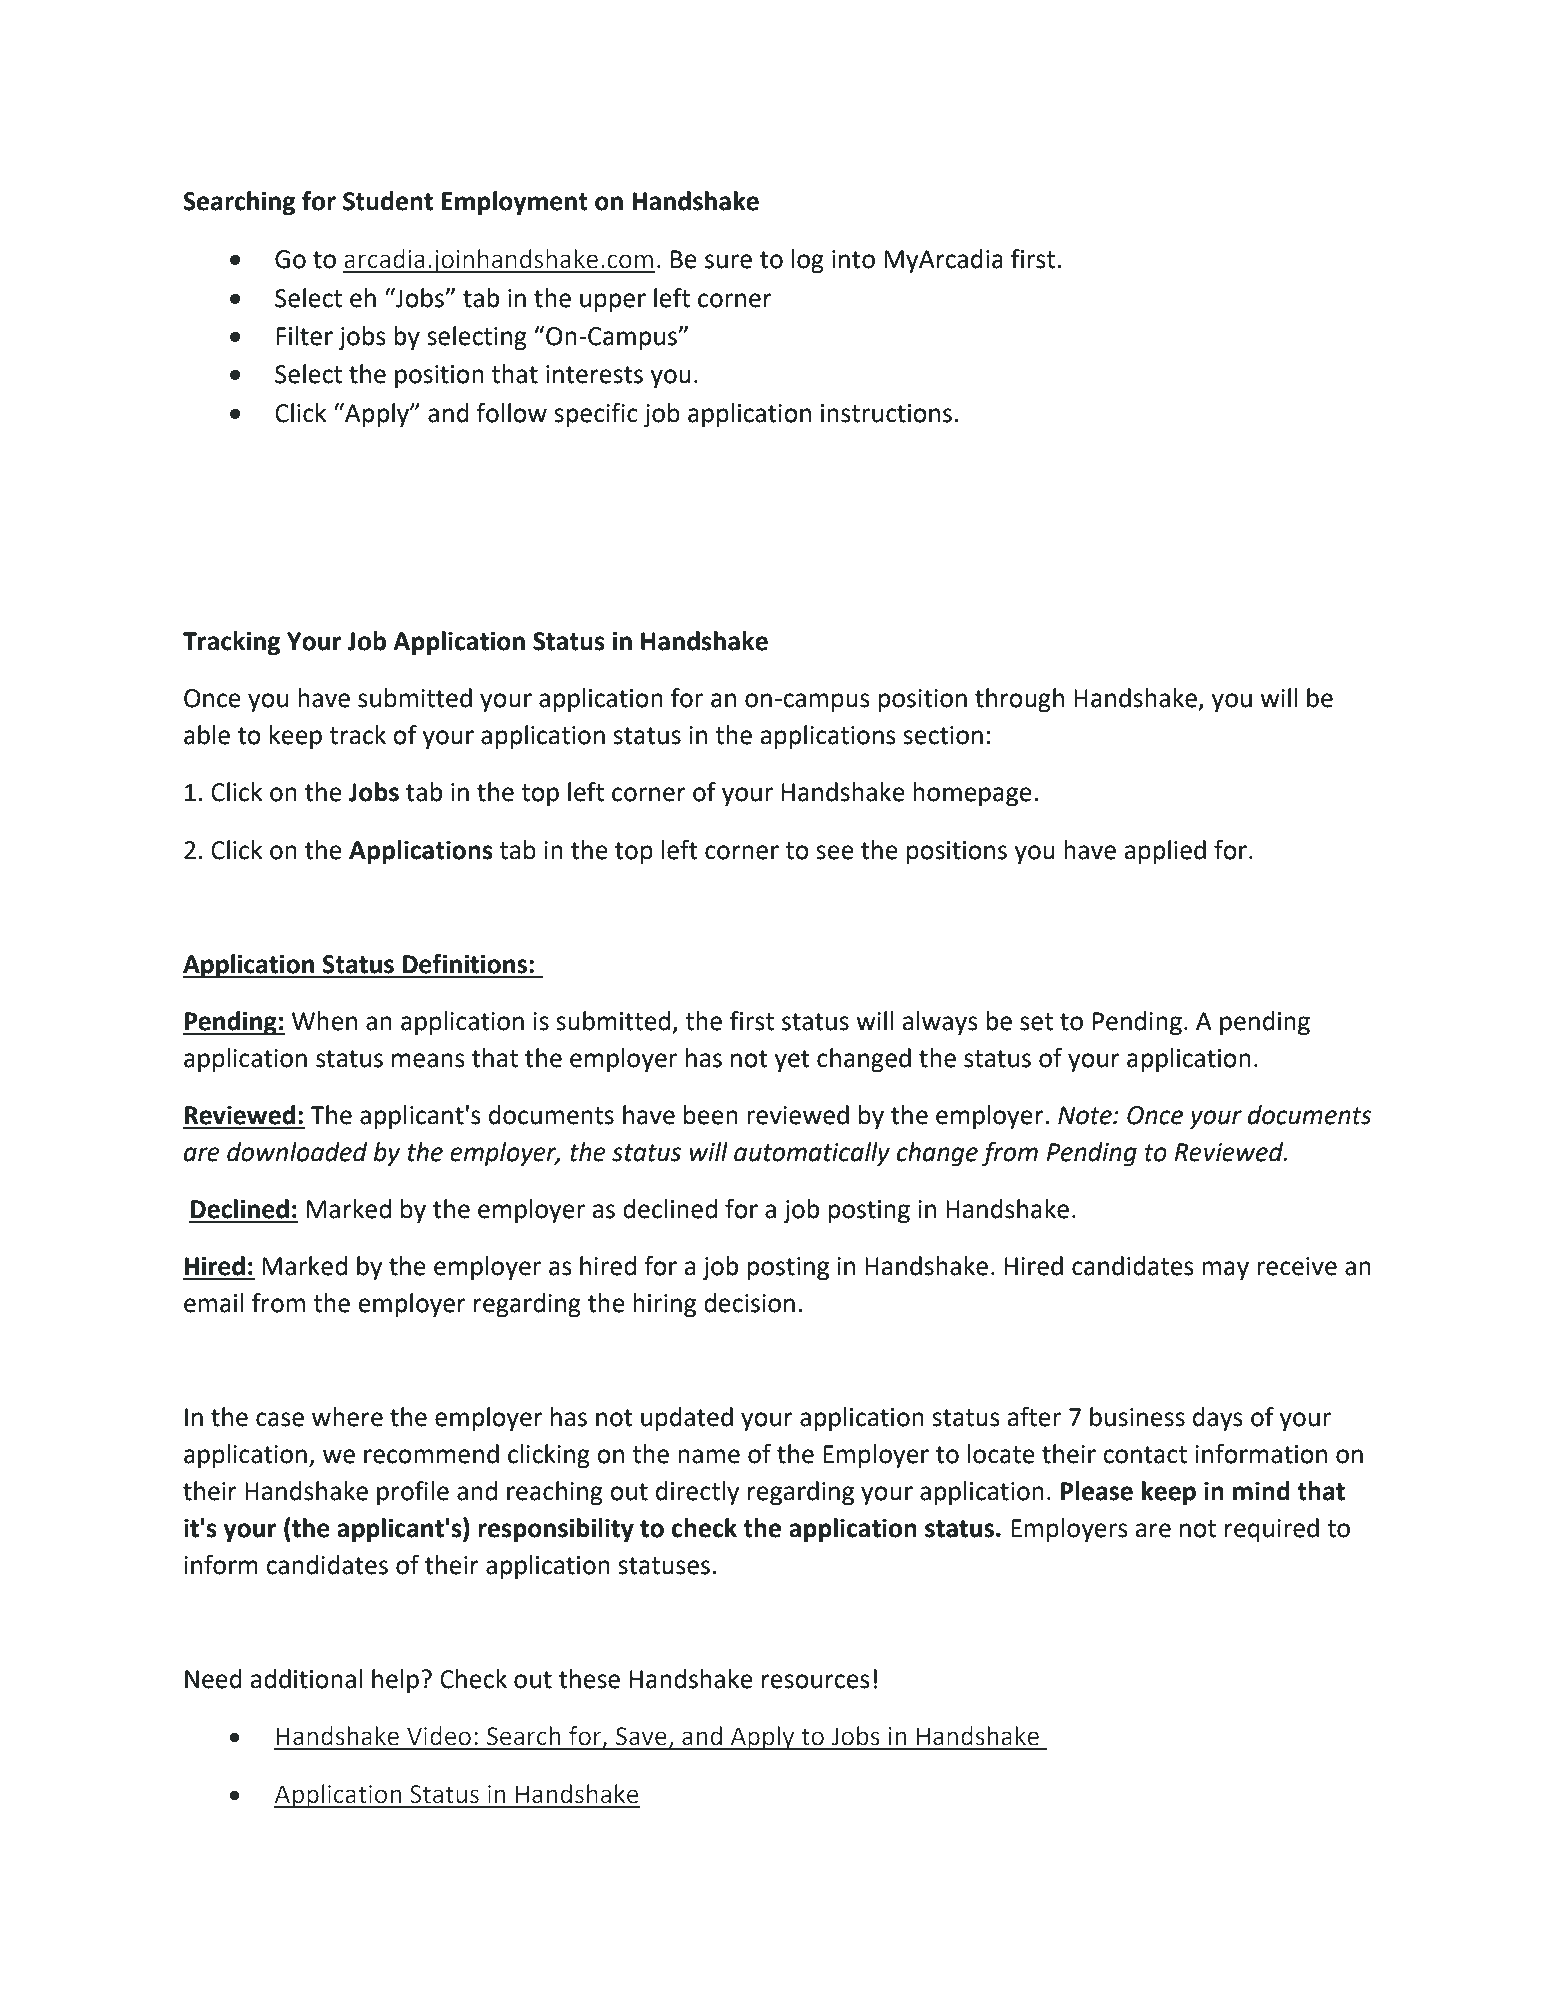 This image has height=2013, width=1556. Describe the element at coordinates (388, 201) in the image. I see `Student` at that location.
